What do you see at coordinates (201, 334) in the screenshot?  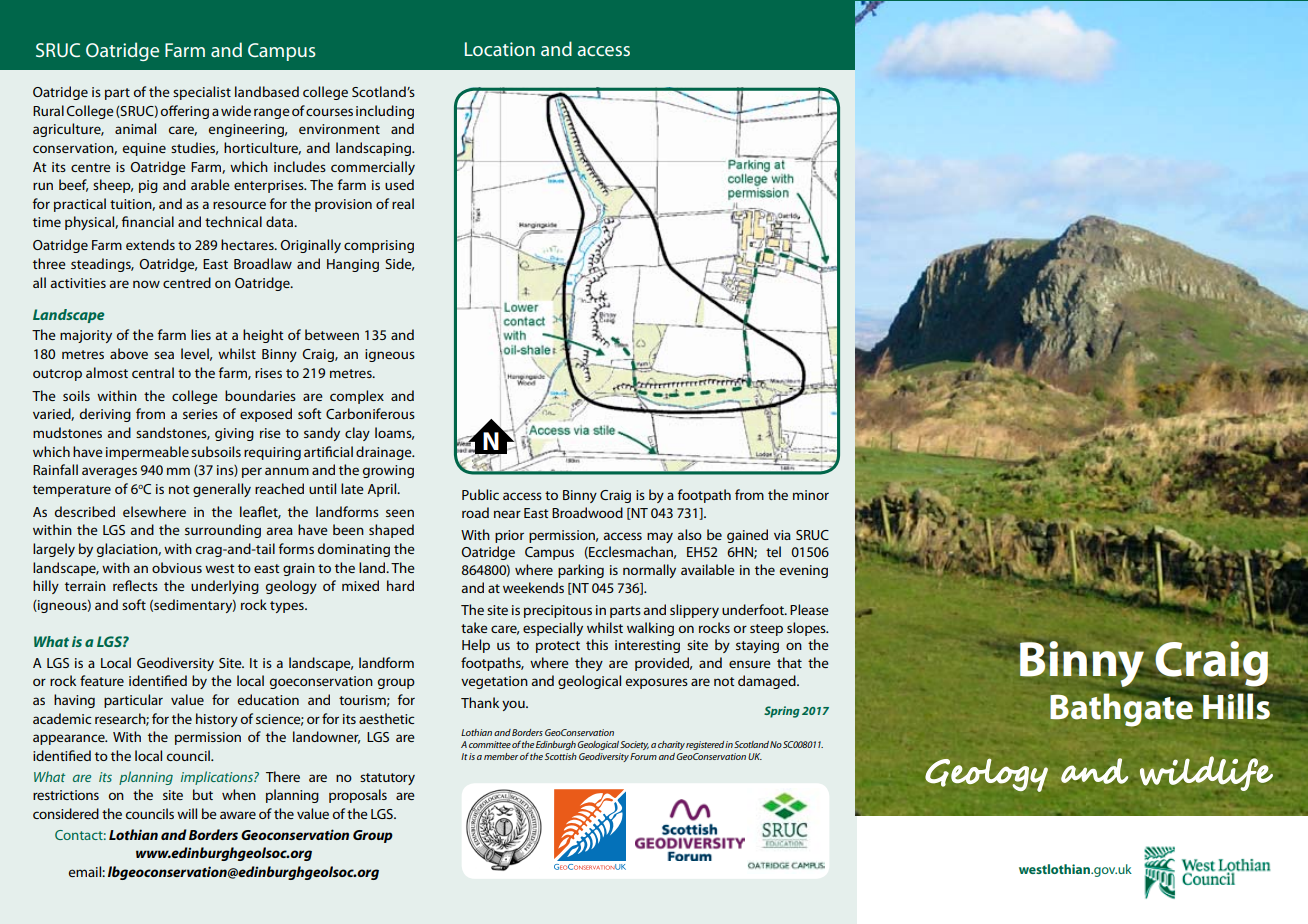 I see `lies` at bounding box center [201, 334].
